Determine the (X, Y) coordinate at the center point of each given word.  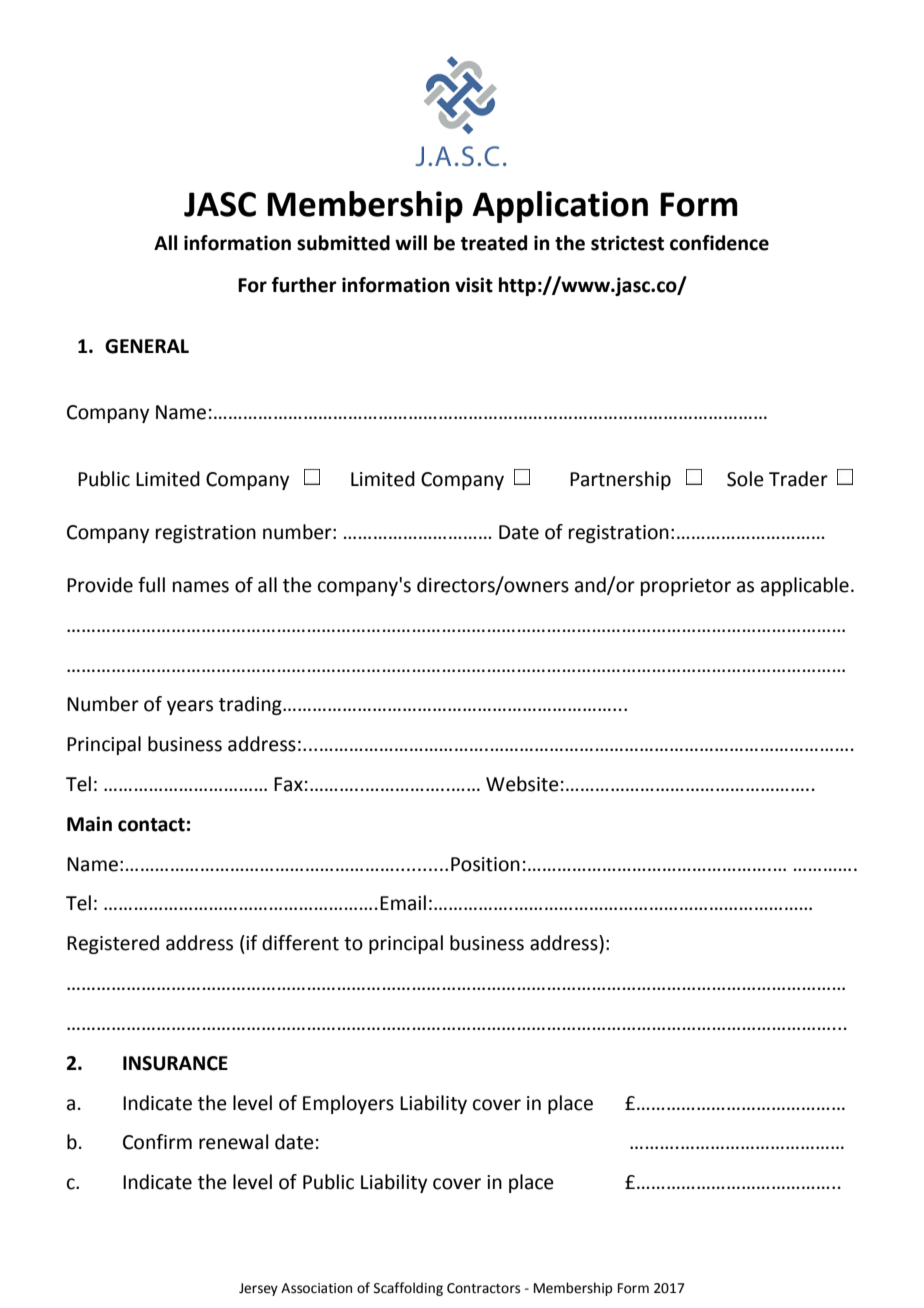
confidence (719, 243)
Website (522, 784)
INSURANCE (175, 1063)
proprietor (686, 587)
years (190, 707)
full (151, 585)
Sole (745, 479)
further (304, 285)
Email (403, 903)
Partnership (620, 480)
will (411, 242)
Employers (348, 1104)
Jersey (258, 1289)
